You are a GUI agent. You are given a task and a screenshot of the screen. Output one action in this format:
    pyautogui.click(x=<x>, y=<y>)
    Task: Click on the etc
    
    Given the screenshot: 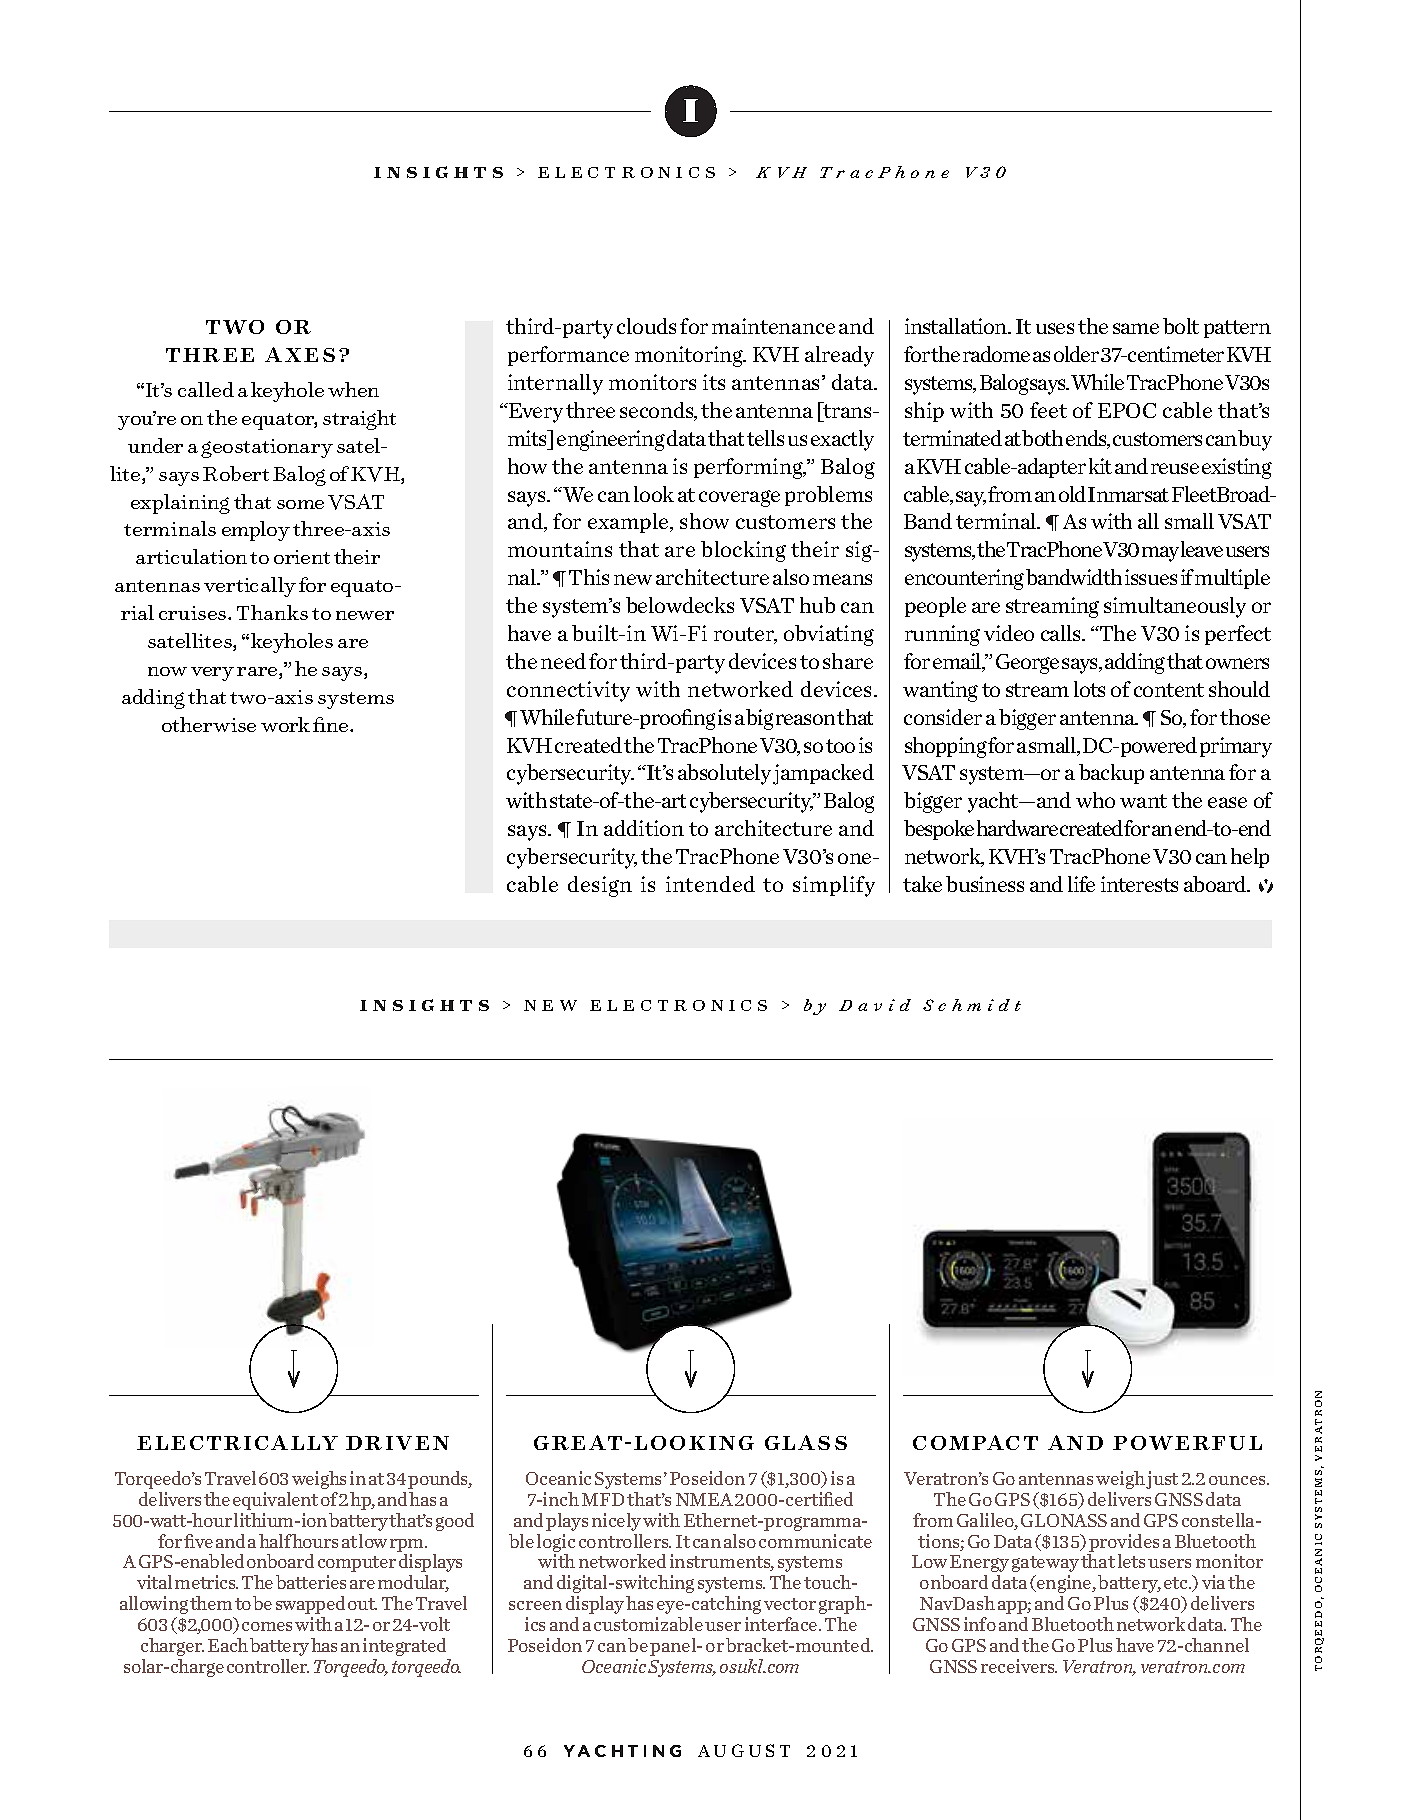 What is the action you would take?
    pyautogui.click(x=1177, y=1583)
